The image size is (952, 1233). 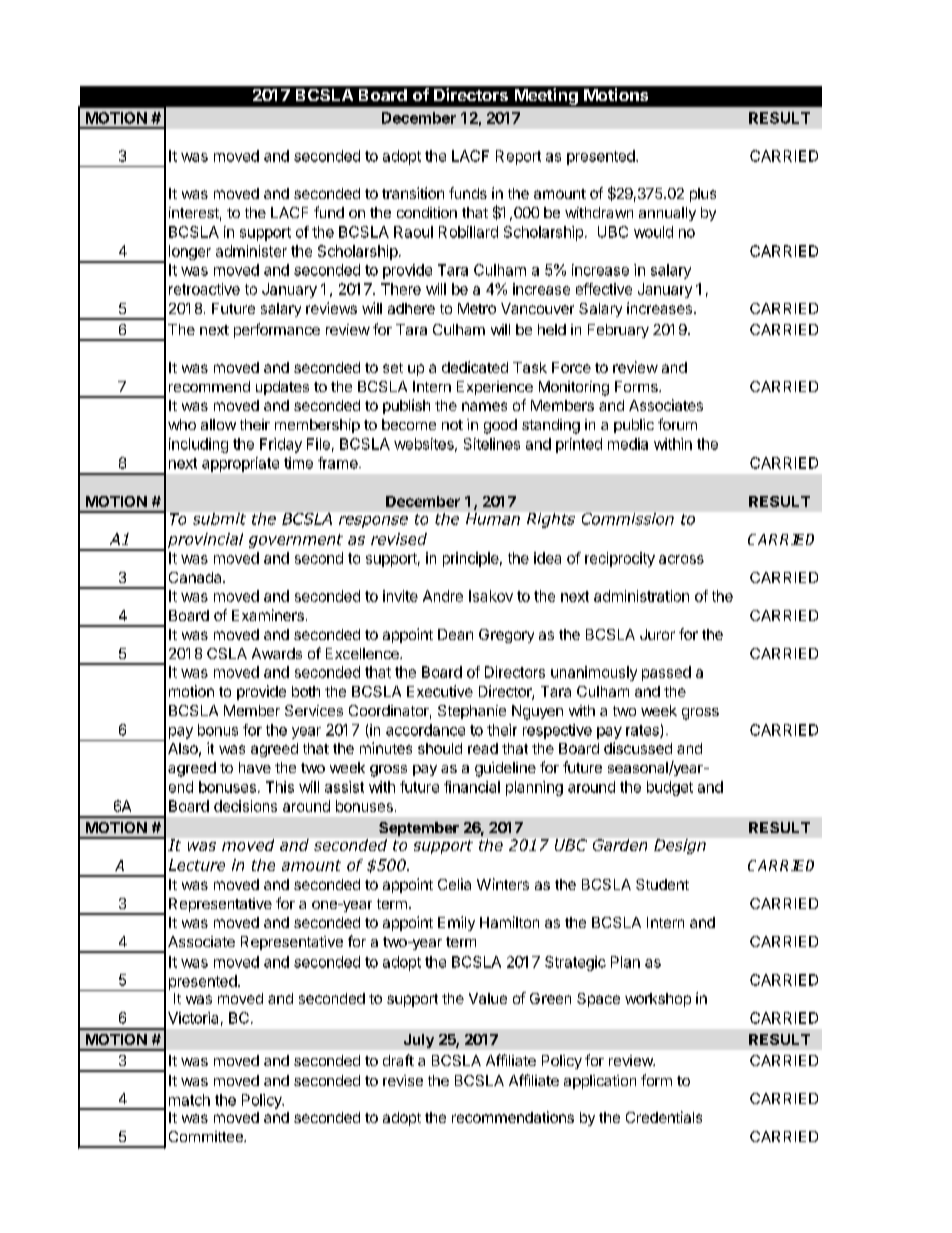 I want to click on Committee, so click(x=207, y=1136).
